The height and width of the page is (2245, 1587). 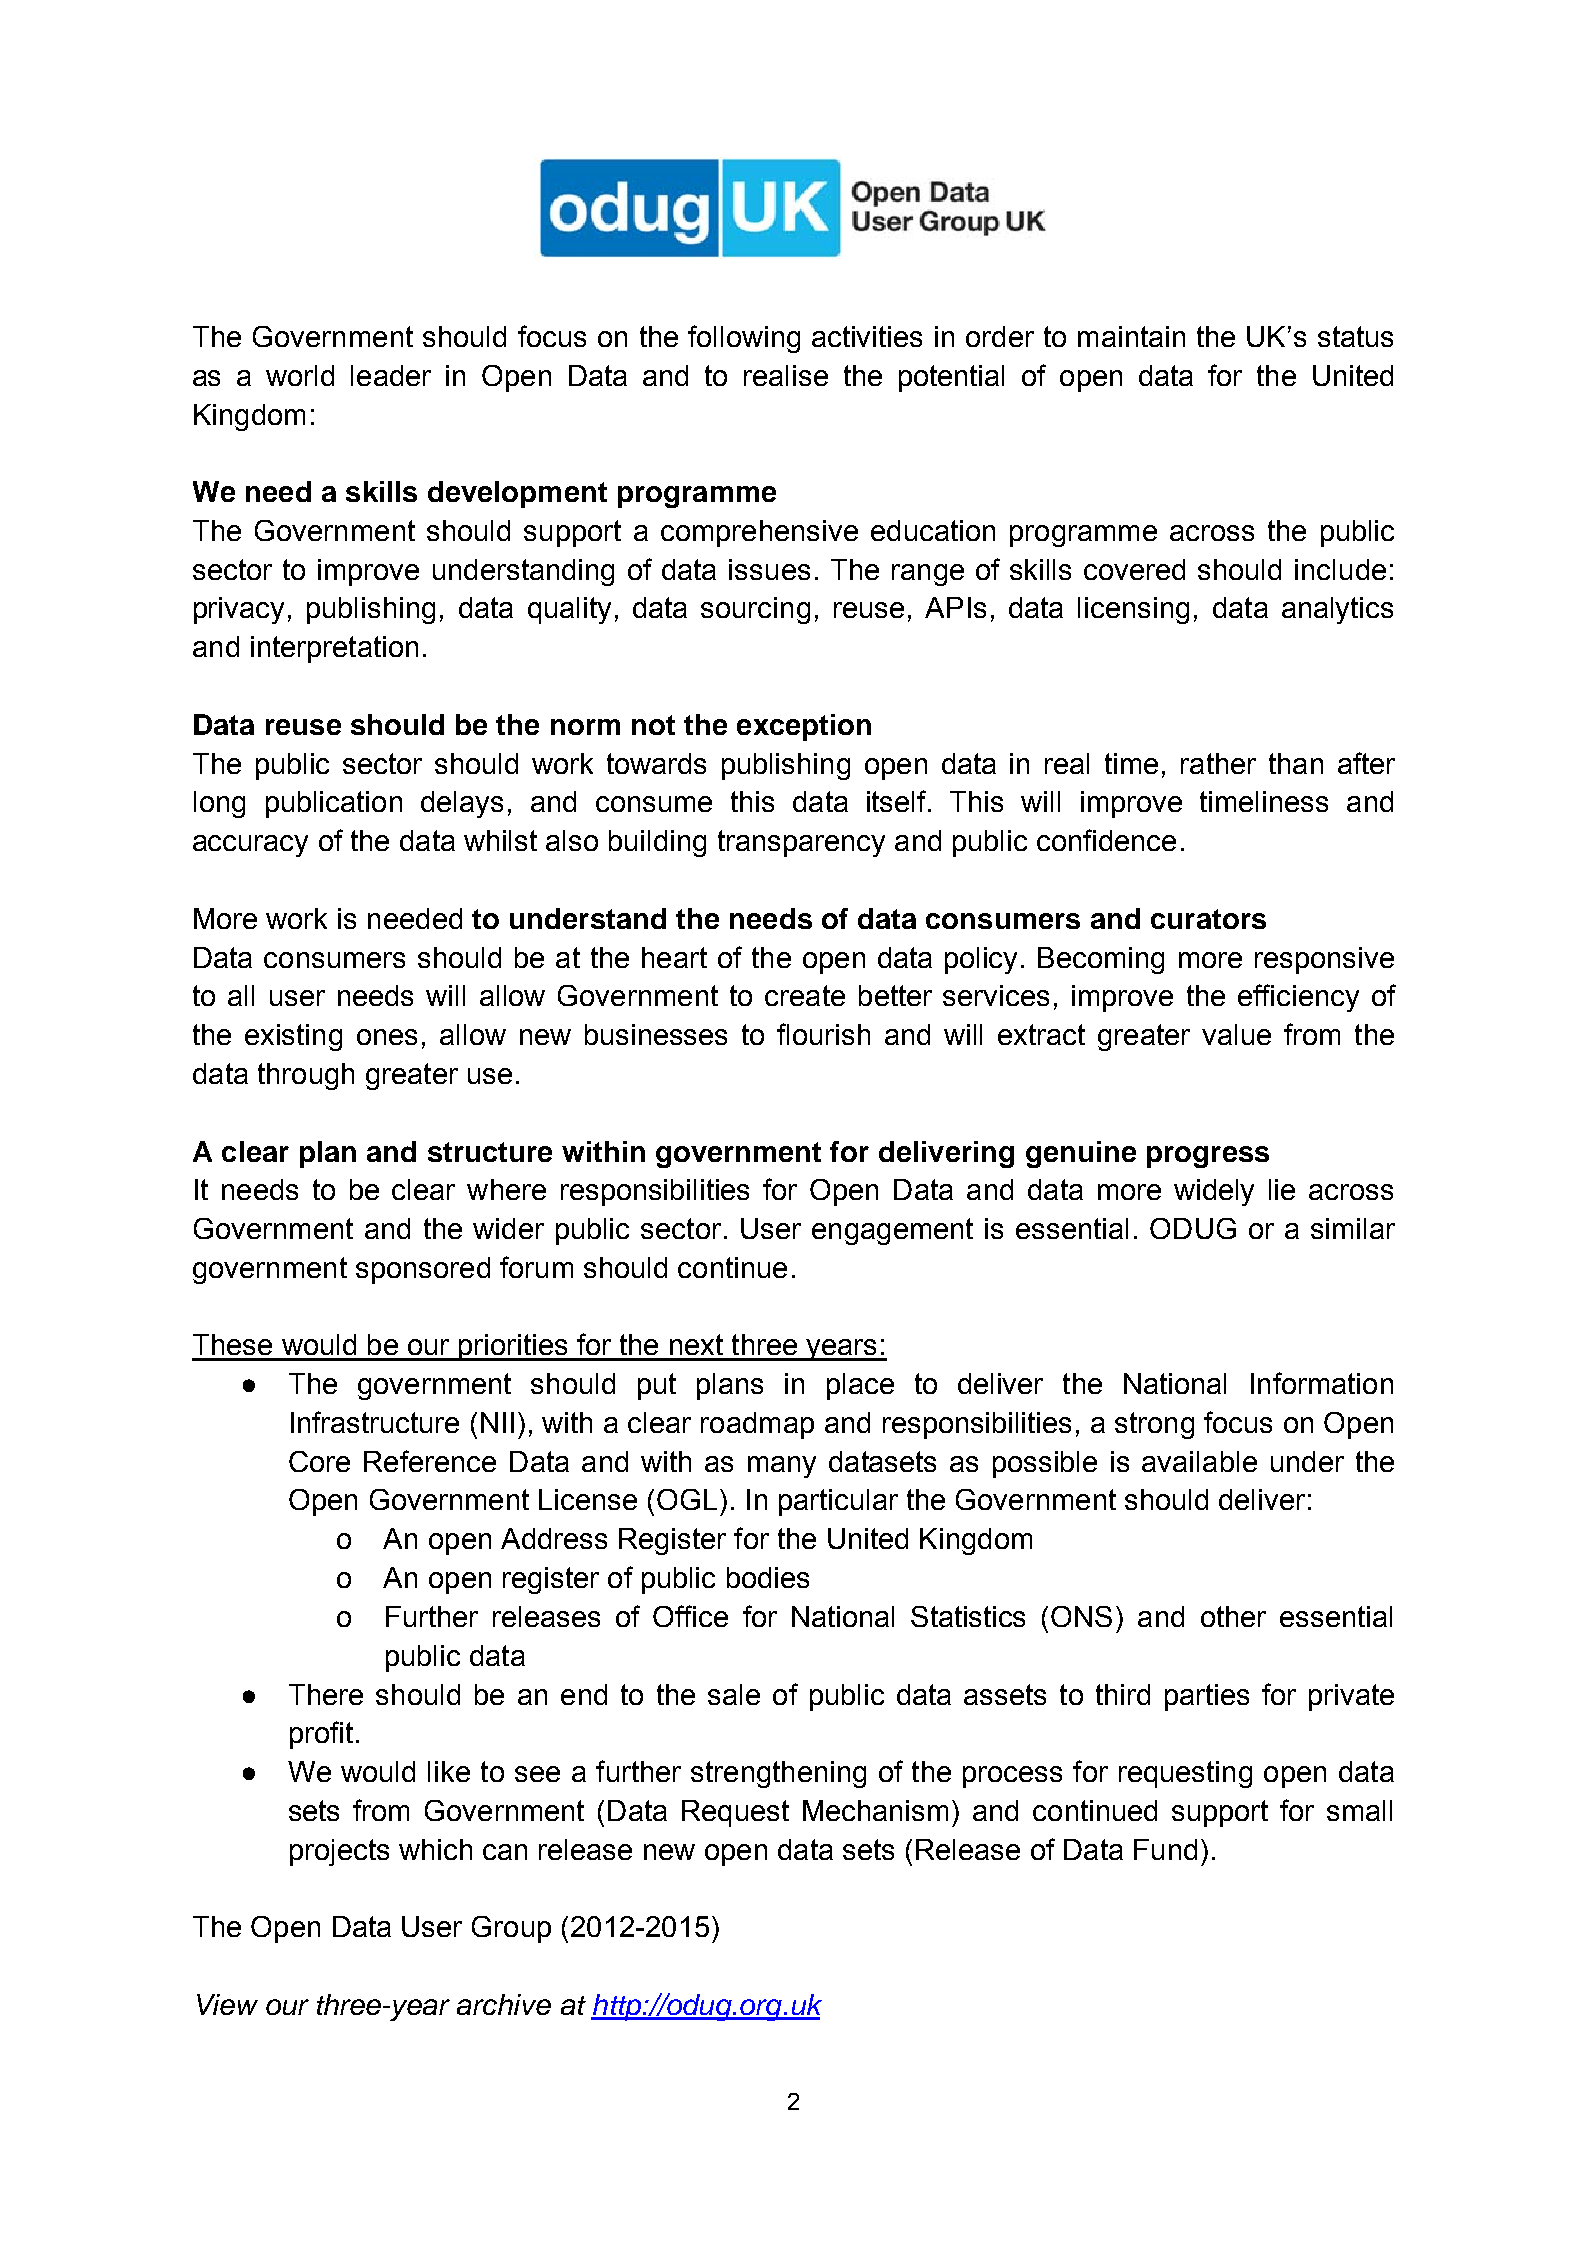 What do you see at coordinates (744, 339) in the page?
I see `following` at bounding box center [744, 339].
